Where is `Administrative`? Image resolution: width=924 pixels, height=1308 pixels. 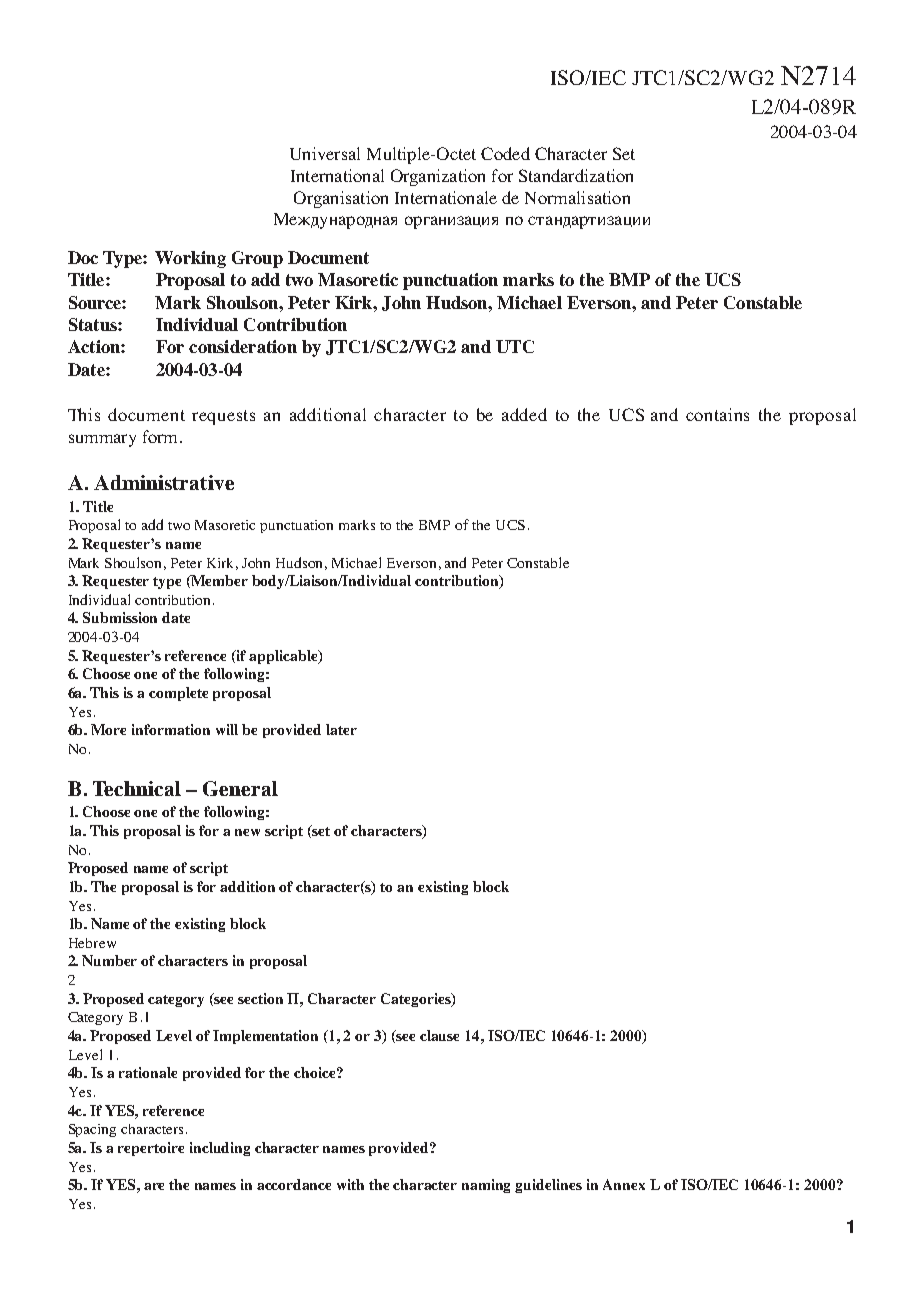
Administrative is located at coordinates (164, 482).
